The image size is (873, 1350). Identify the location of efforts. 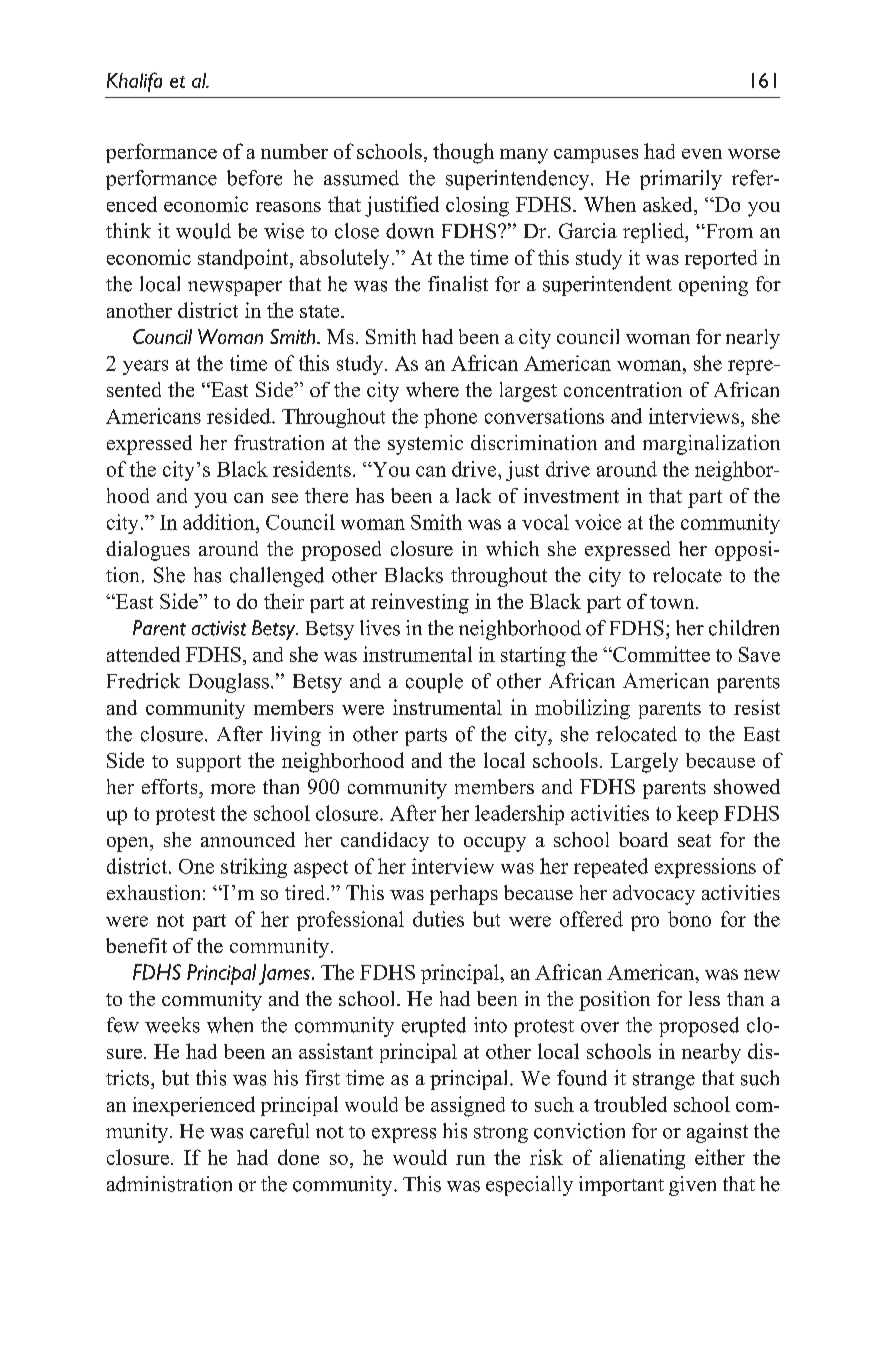
(171, 786).
